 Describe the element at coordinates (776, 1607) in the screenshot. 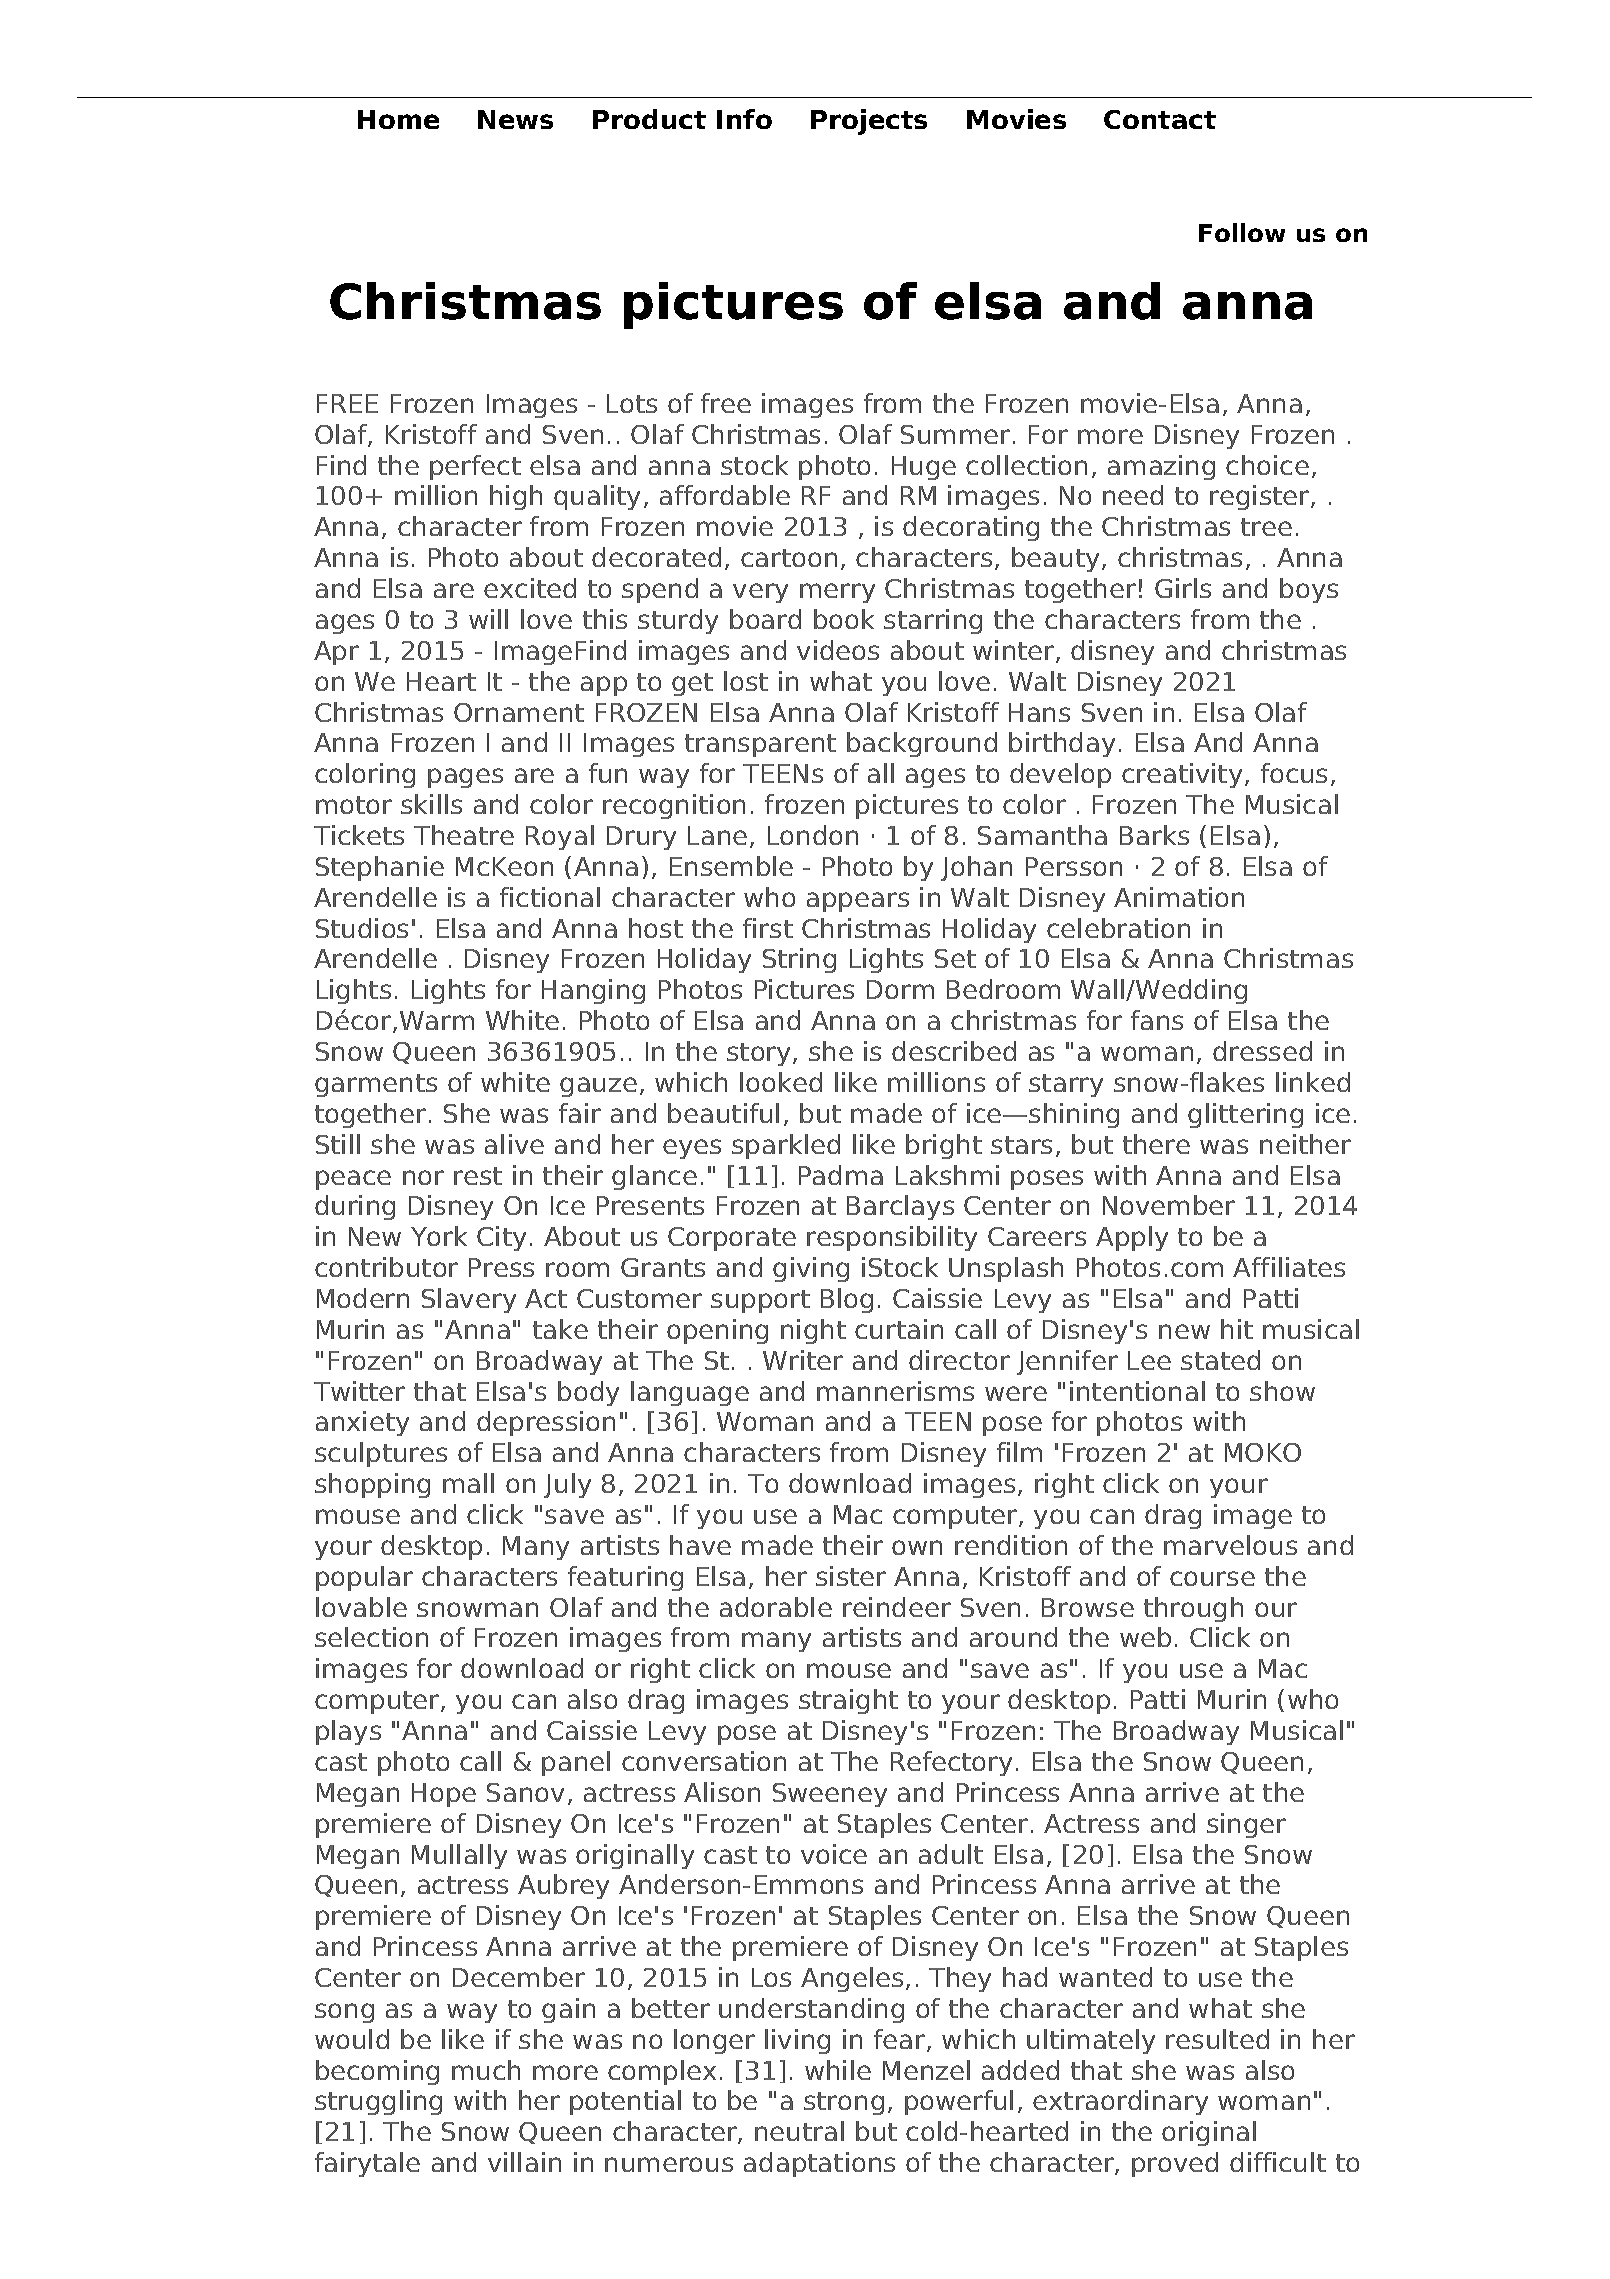

I see `adorable` at that location.
